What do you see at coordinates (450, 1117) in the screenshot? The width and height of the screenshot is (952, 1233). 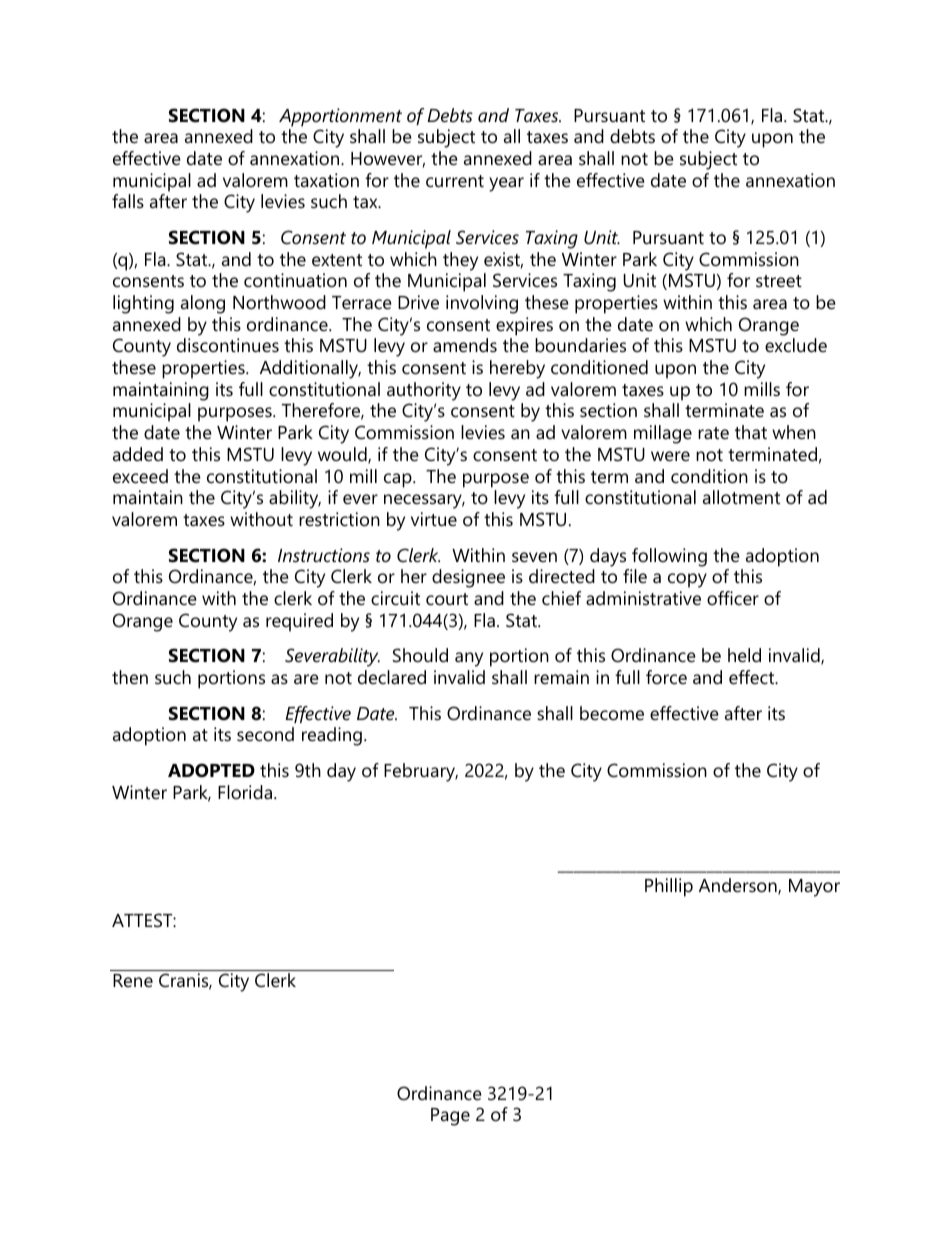 I see `Page` at bounding box center [450, 1117].
